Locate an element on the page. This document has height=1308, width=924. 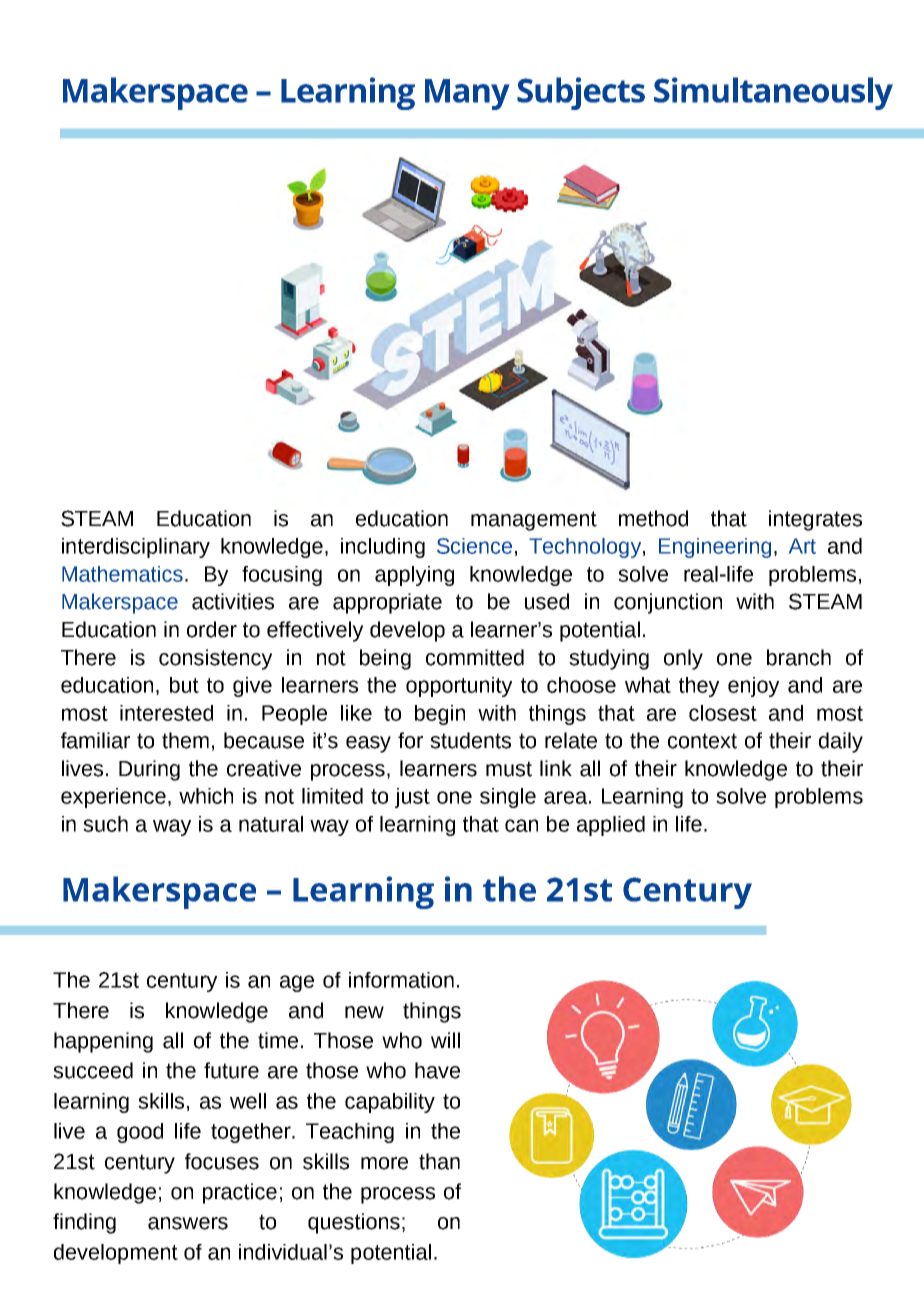
interdisciplinary is located at coordinates (136, 548).
